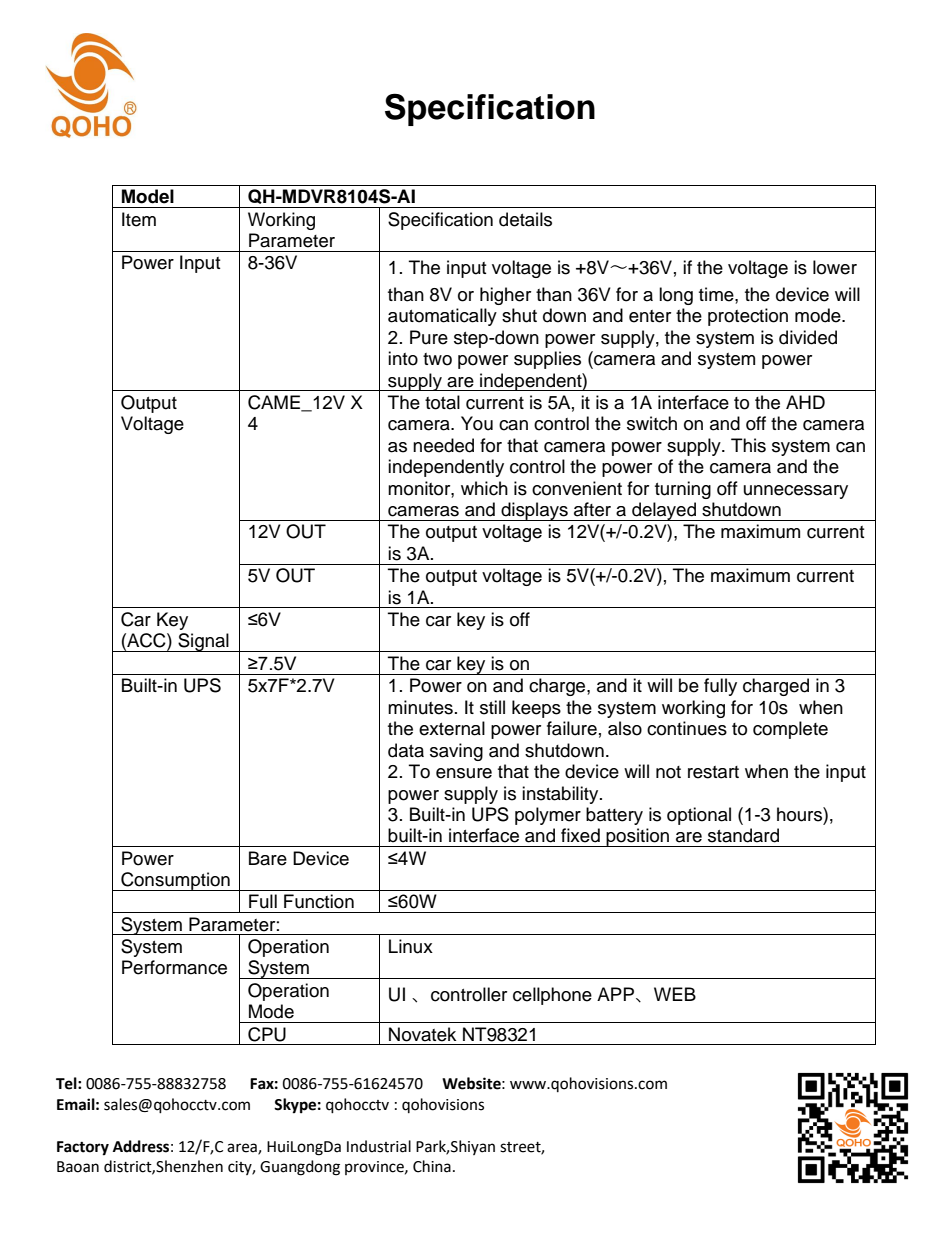 This page has width=952, height=1233. Describe the element at coordinates (139, 219) in the page. I see `Item` at that location.
